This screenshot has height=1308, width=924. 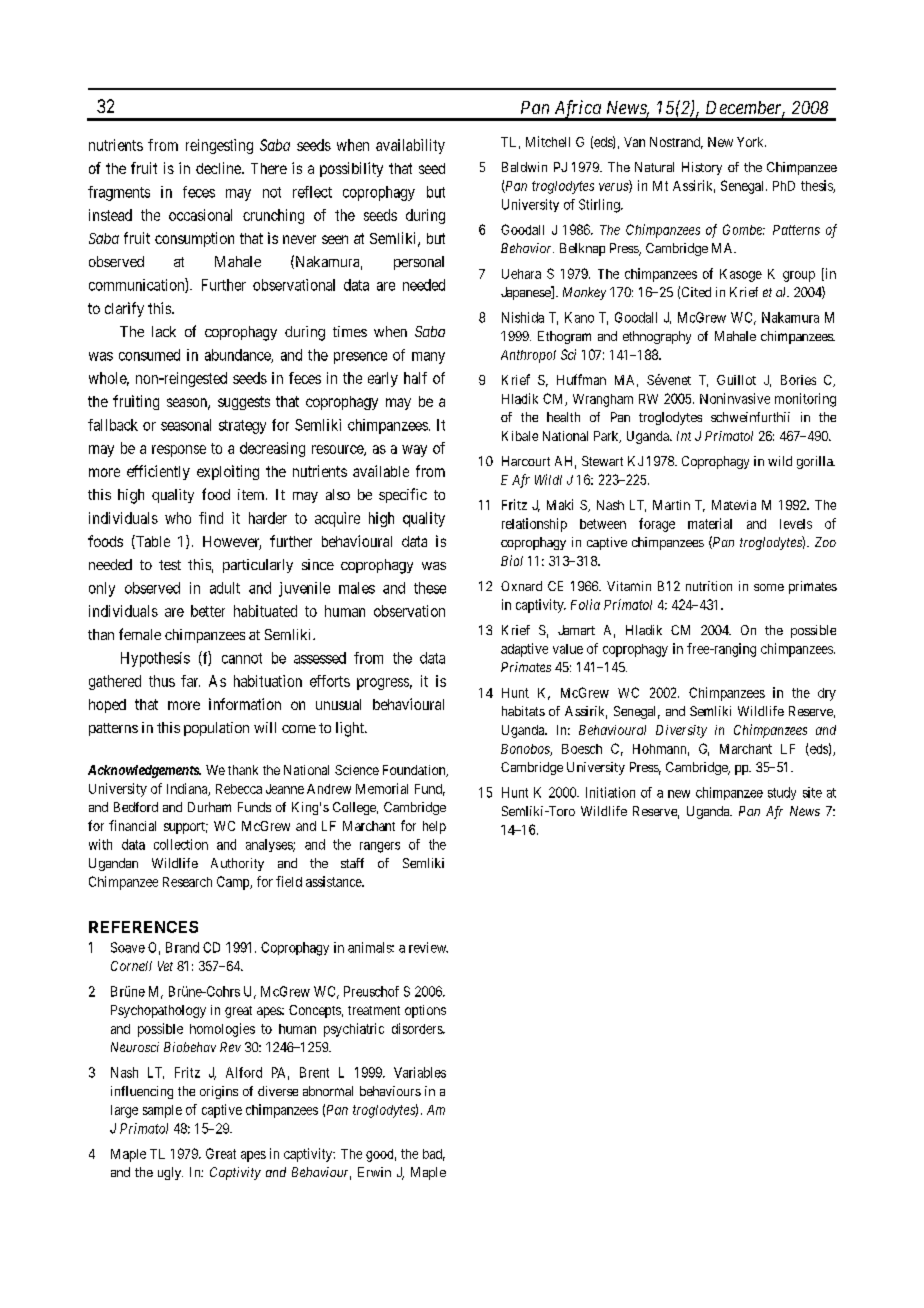 What do you see at coordinates (170, 1173) in the screenshot?
I see `ugly` at bounding box center [170, 1173].
